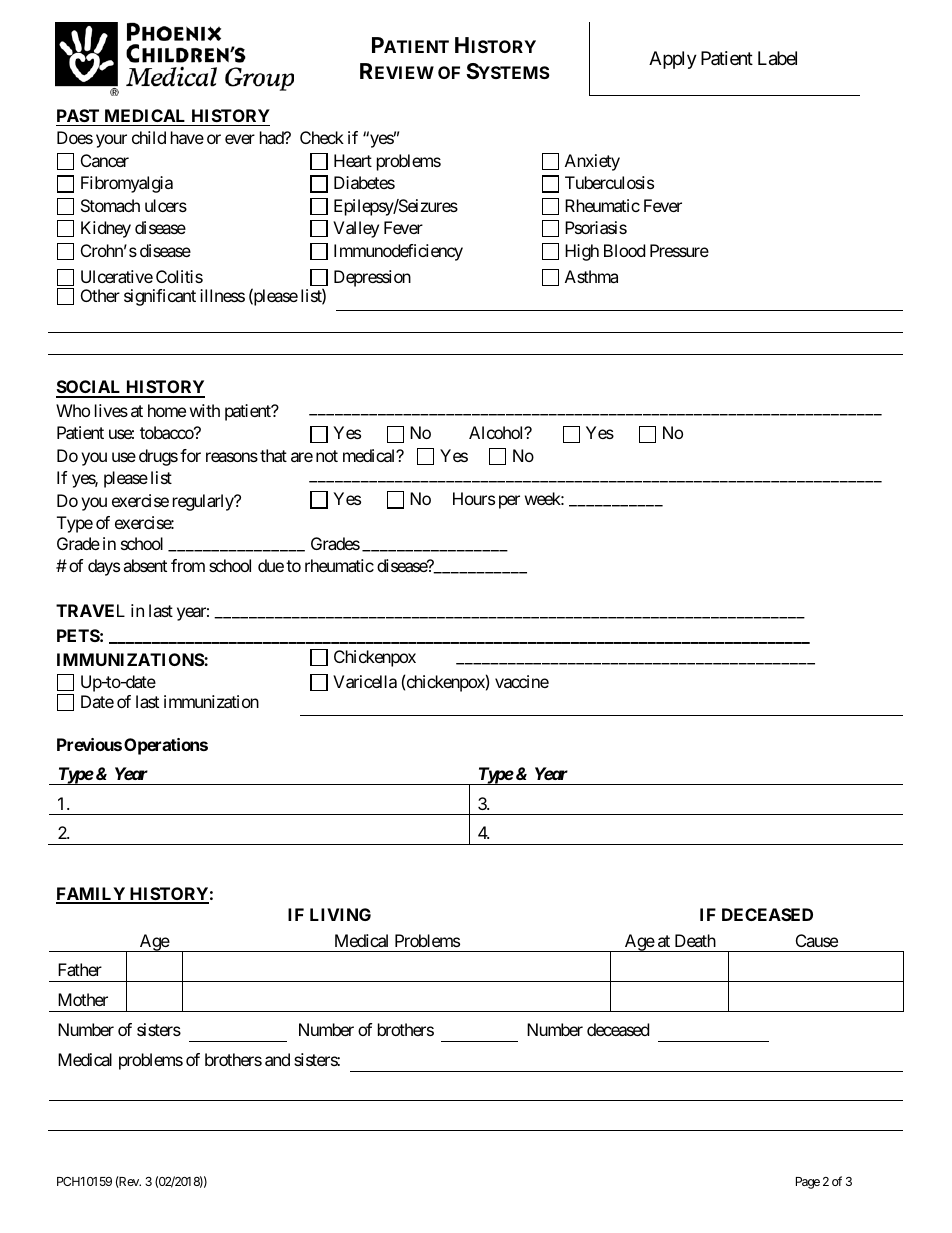 This screenshot has width=952, height=1233. I want to click on your, so click(111, 141).
